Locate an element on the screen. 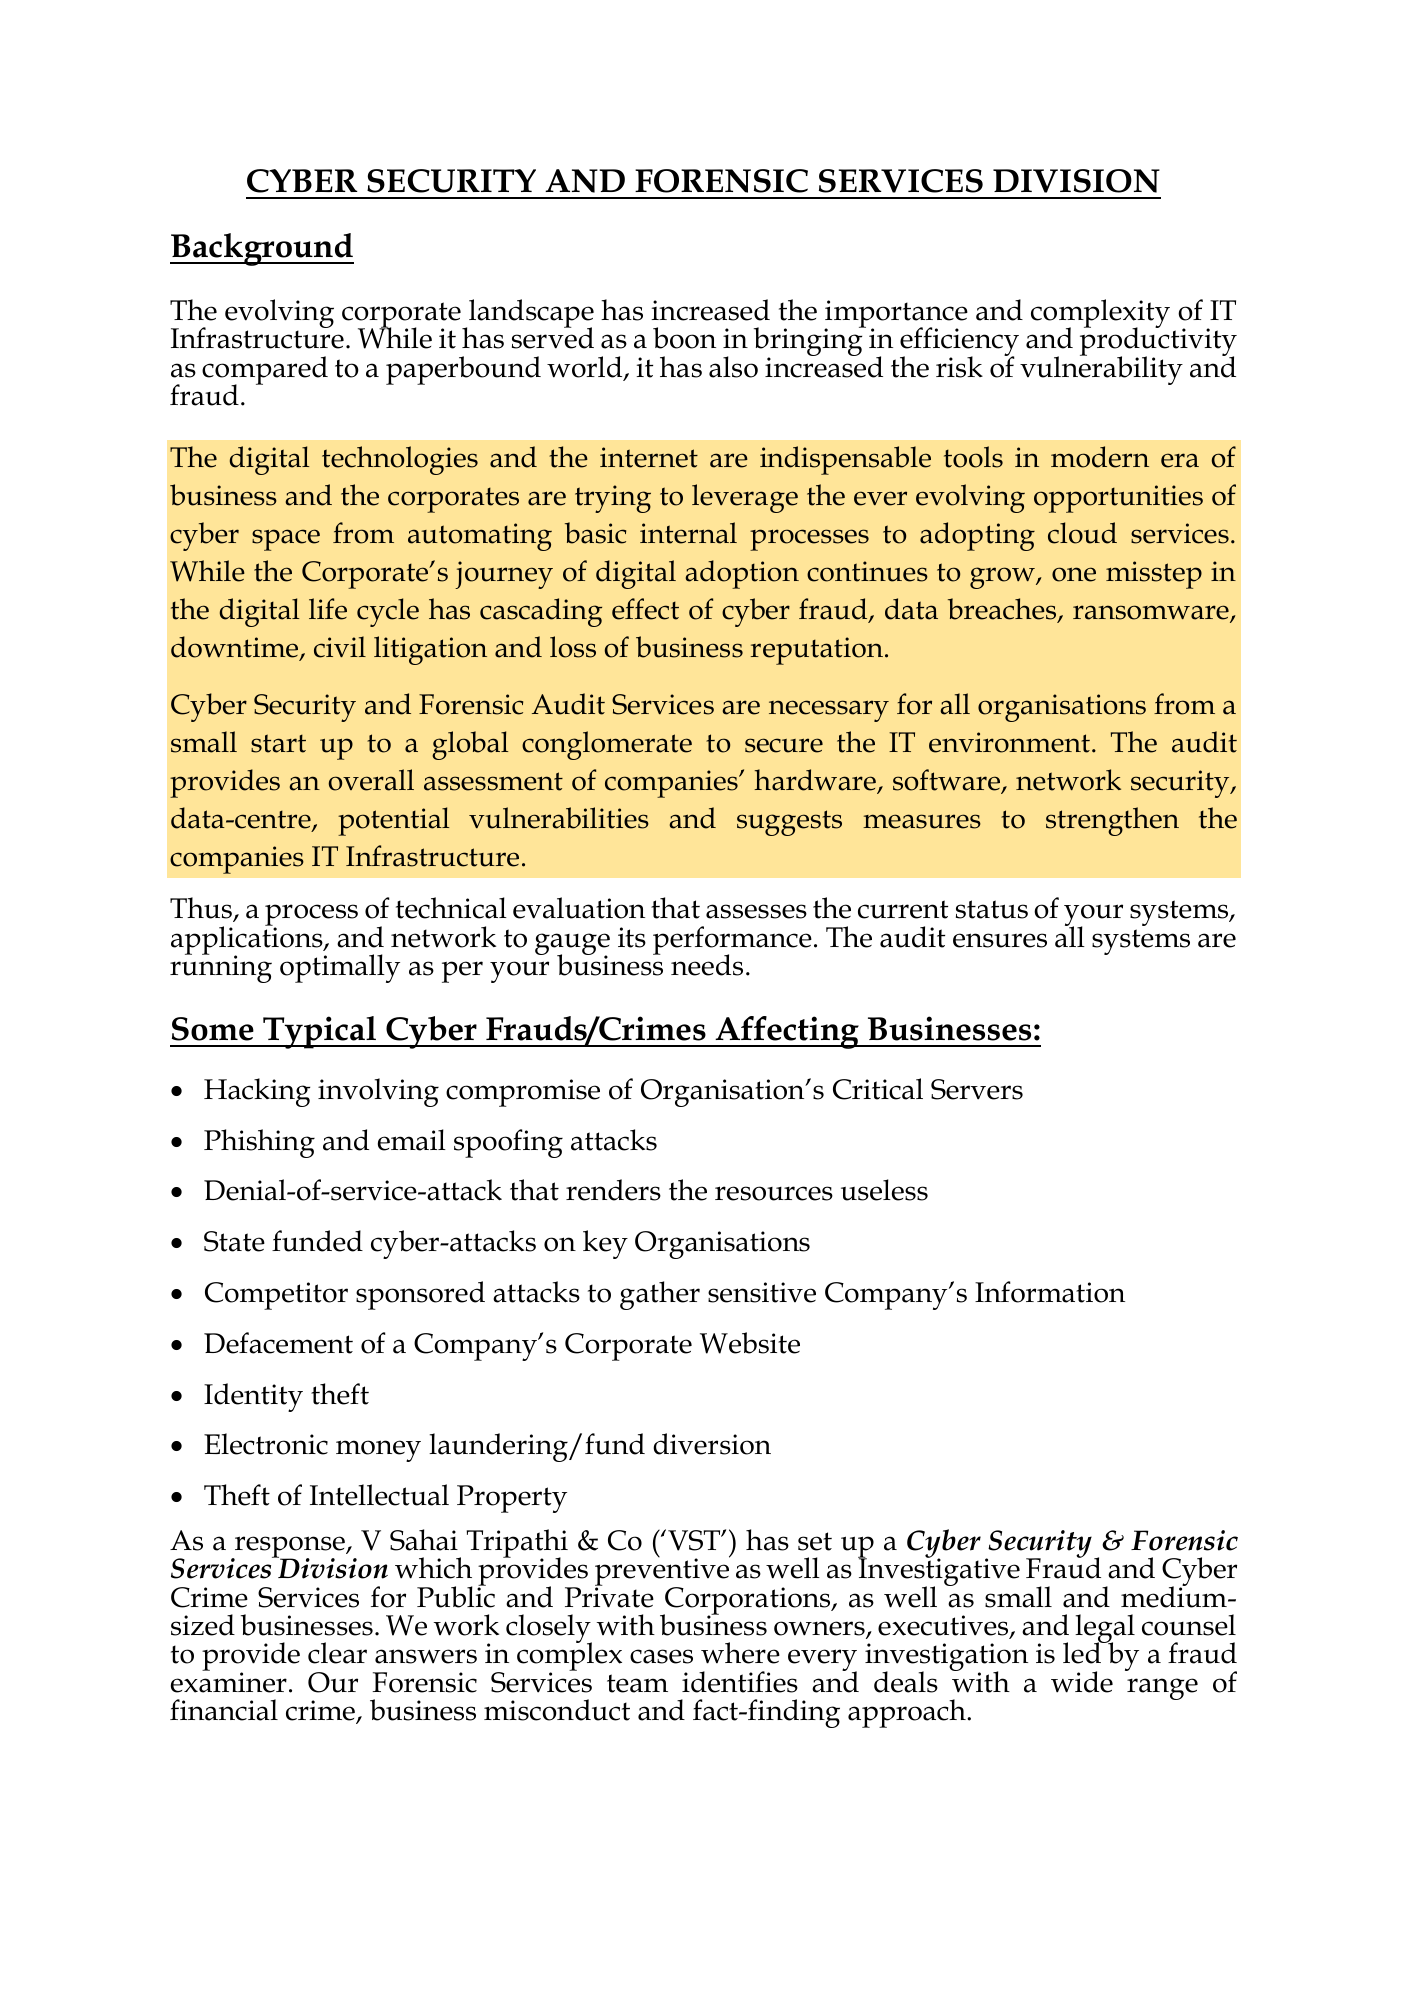 Image resolution: width=1407 pixels, height=1991 pixels. clear is located at coordinates (337, 1653).
